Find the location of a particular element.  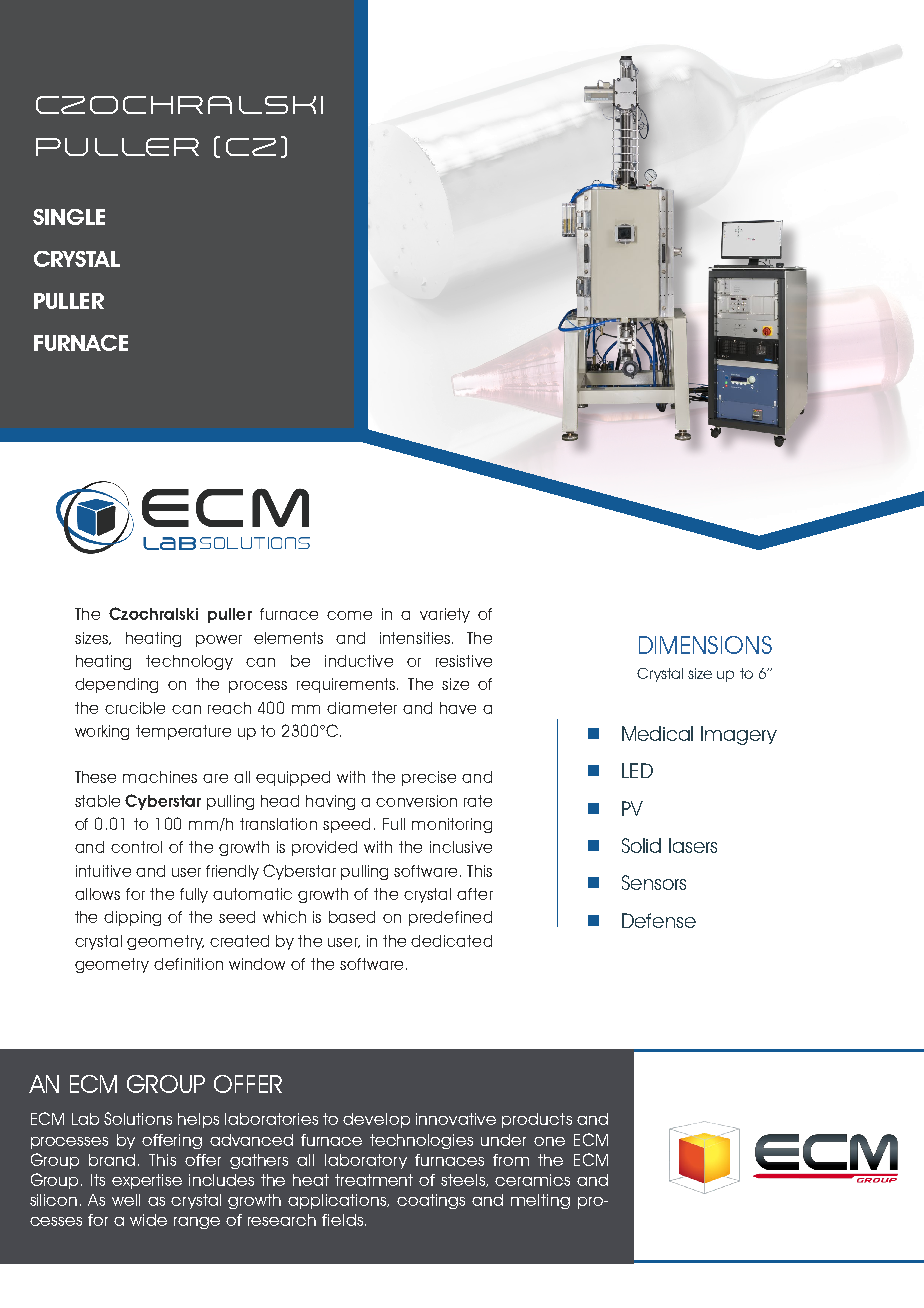

SINGLE is located at coordinates (69, 217).
